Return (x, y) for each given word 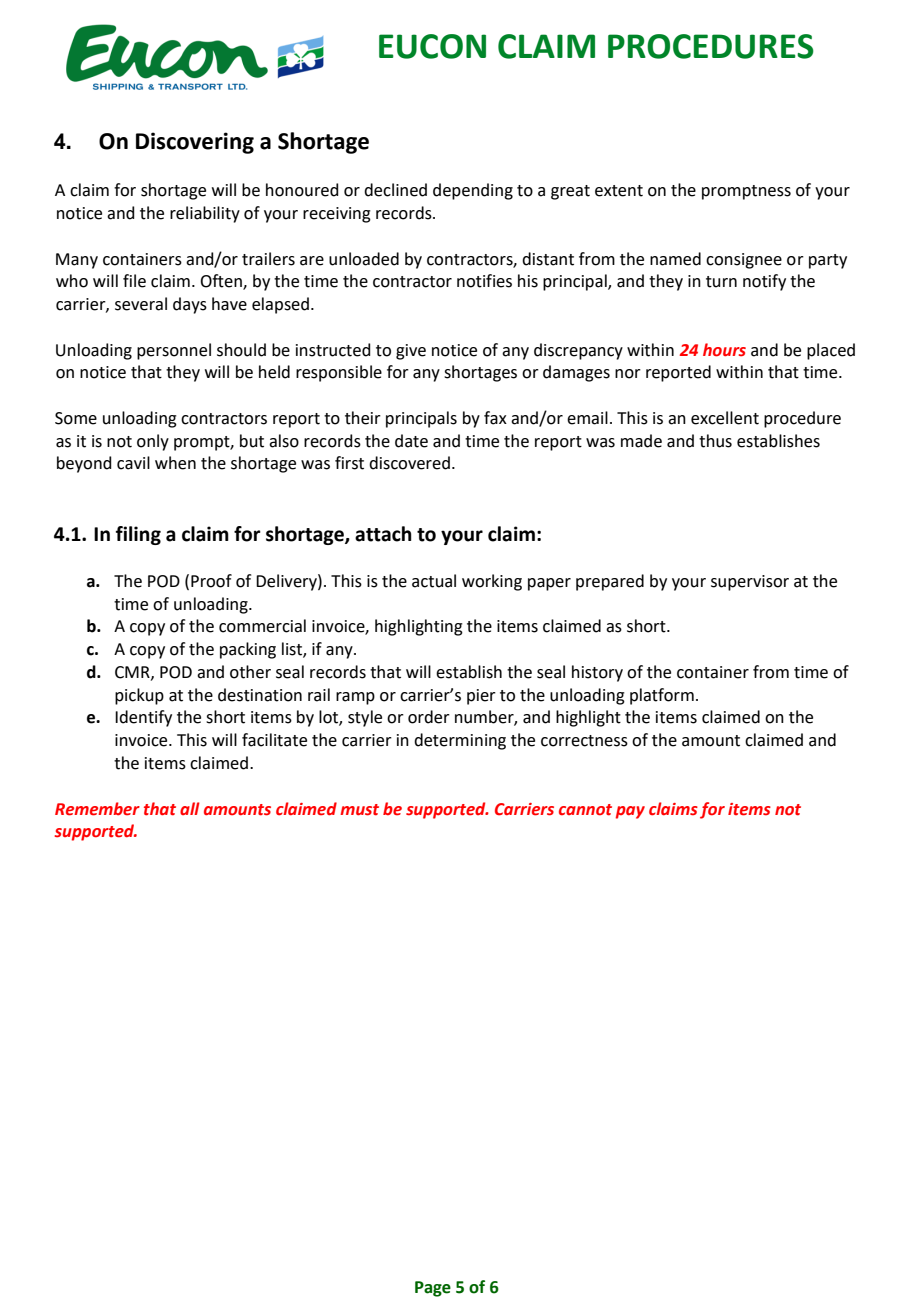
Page (433, 1289)
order (429, 717)
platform (662, 696)
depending (473, 191)
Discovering (195, 143)
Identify (143, 718)
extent (619, 191)
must (359, 810)
